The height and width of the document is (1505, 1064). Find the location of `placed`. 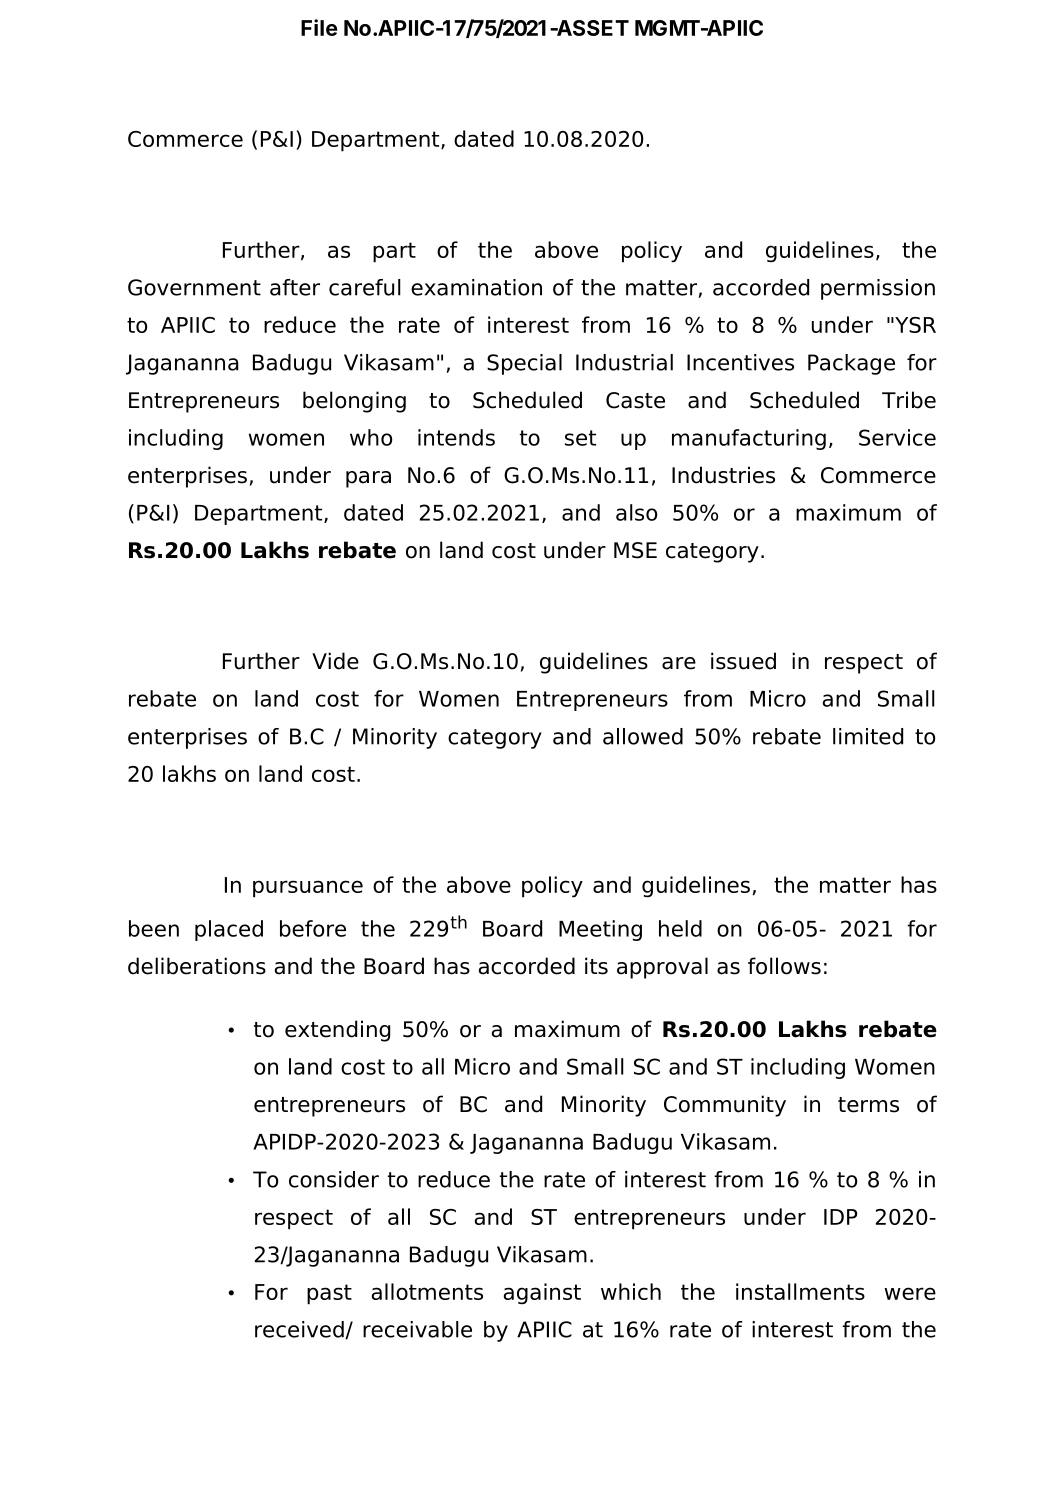

placed is located at coordinates (229, 930).
